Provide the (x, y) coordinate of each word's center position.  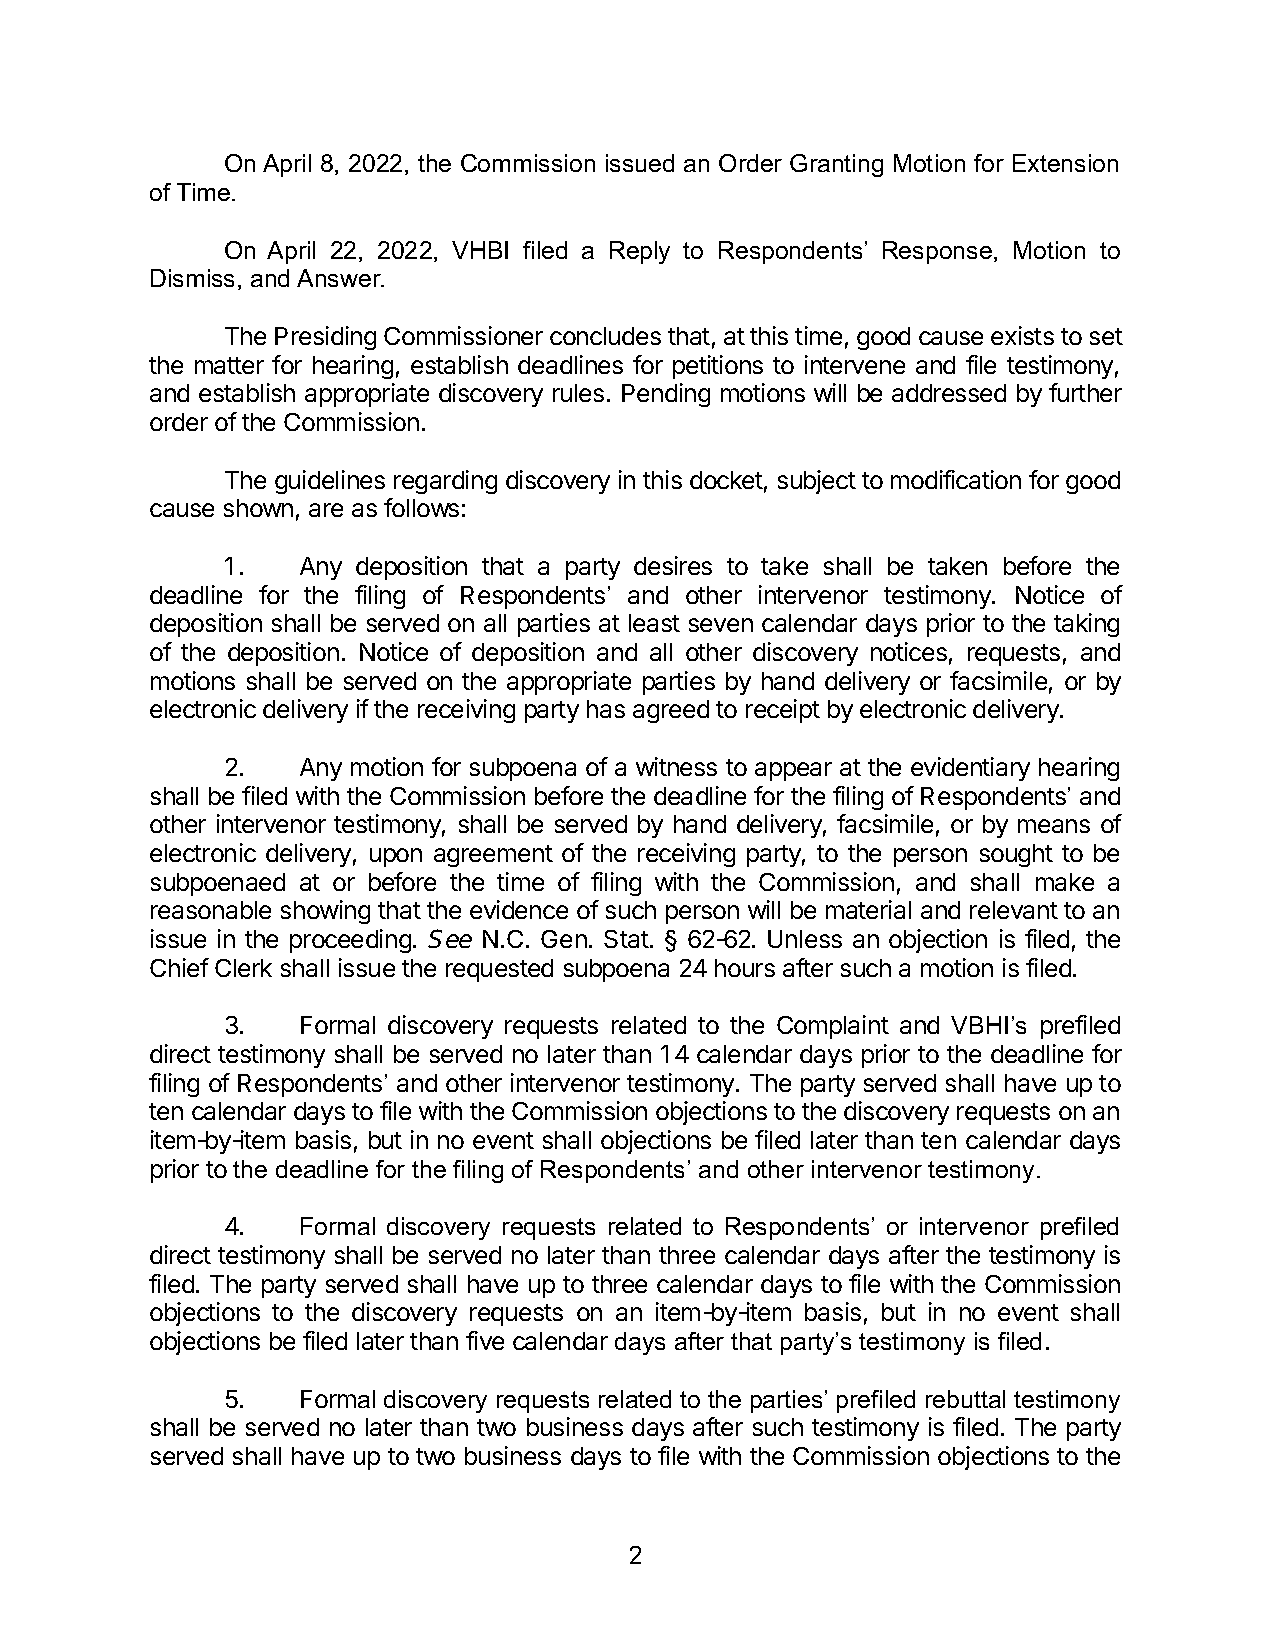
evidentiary (970, 769)
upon (396, 857)
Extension (1065, 163)
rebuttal (965, 1399)
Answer (340, 278)
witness (676, 766)
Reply (640, 252)
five (485, 1340)
